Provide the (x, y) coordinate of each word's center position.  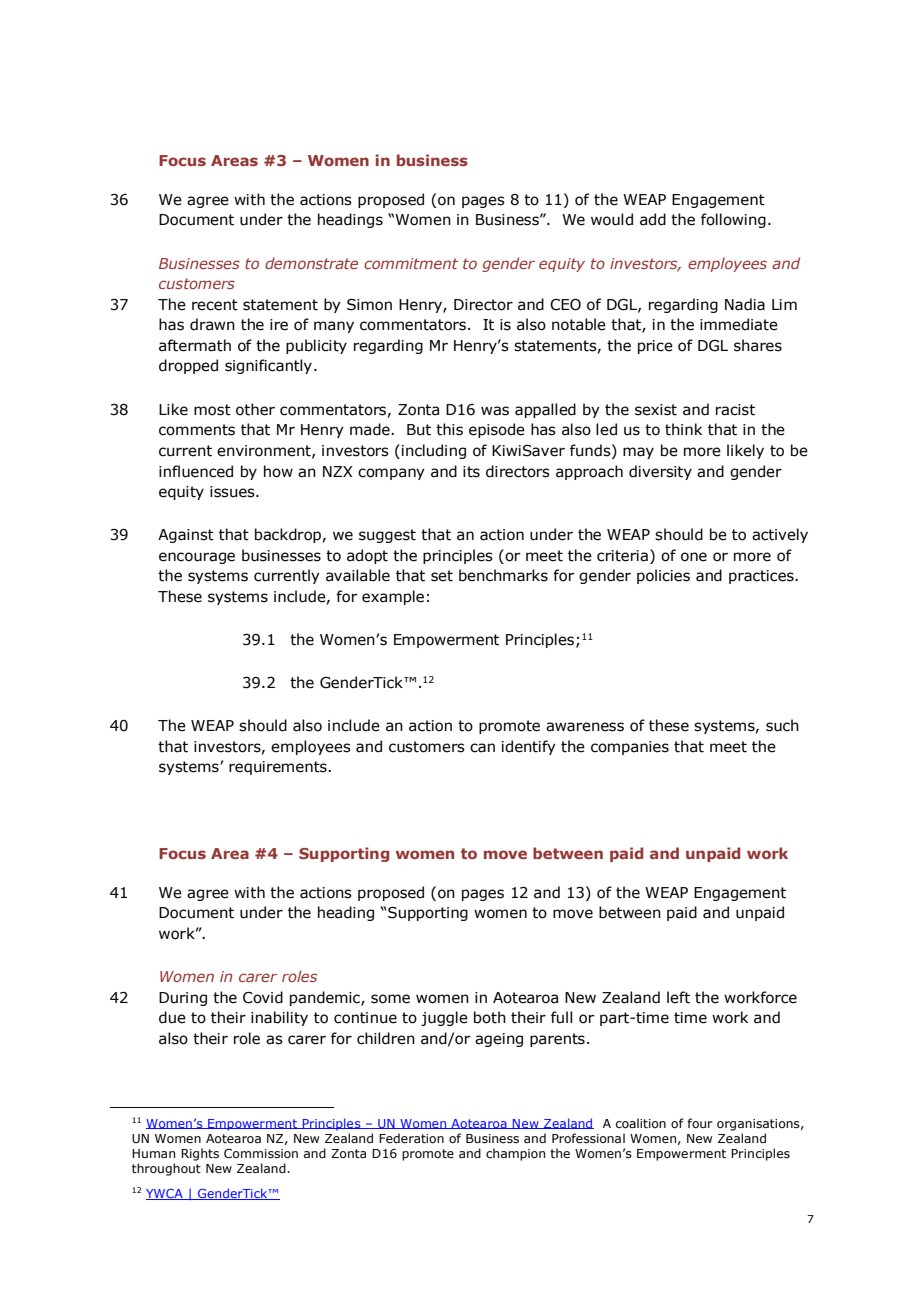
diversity (660, 472)
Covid (263, 997)
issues (233, 492)
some (390, 999)
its (471, 472)
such (782, 725)
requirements (279, 768)
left (678, 997)
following (733, 220)
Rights (200, 1154)
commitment (411, 263)
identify (529, 747)
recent (215, 305)
